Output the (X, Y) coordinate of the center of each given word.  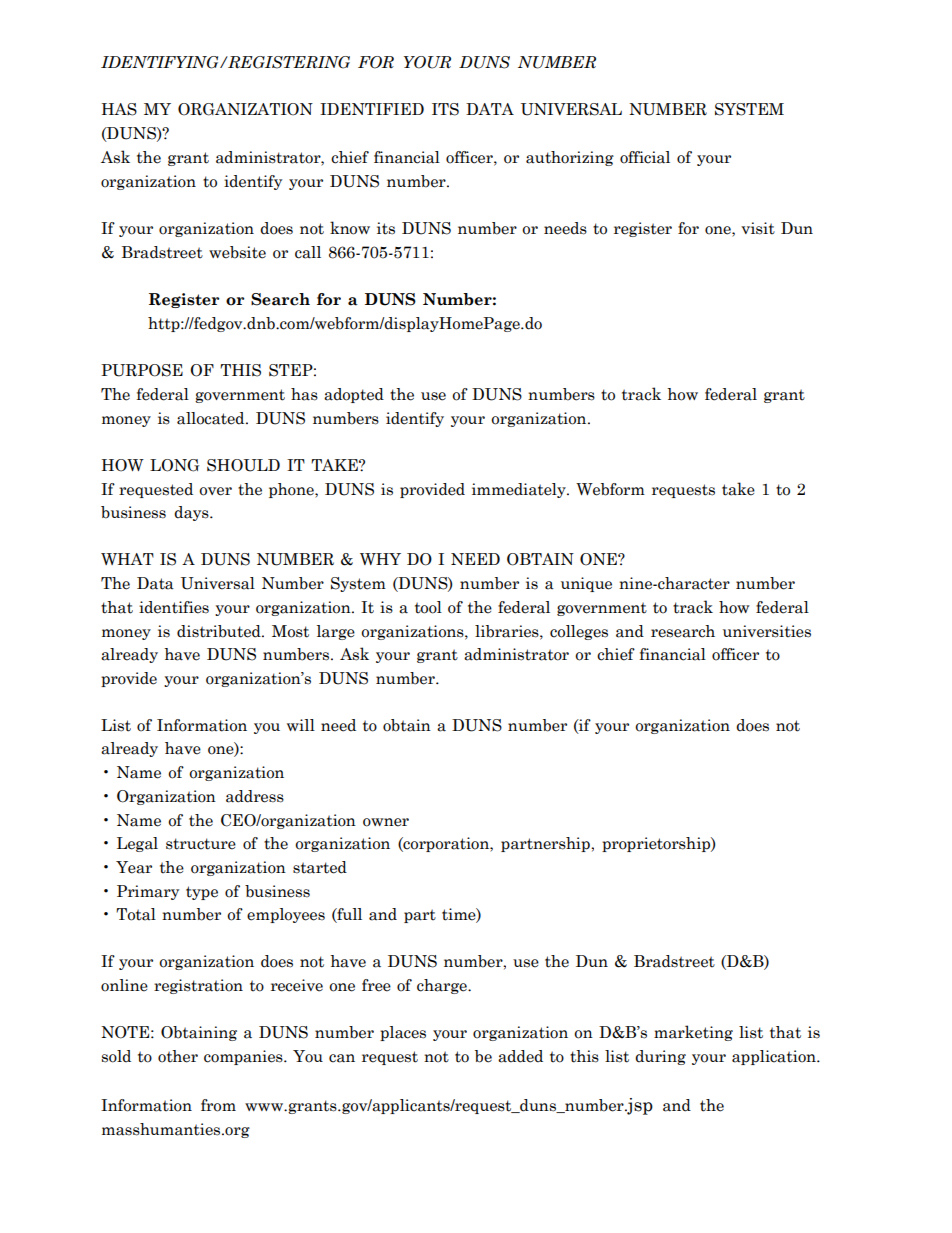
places (403, 1033)
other (178, 1056)
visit (758, 228)
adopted (354, 395)
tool (428, 607)
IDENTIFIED (372, 109)
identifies (174, 607)
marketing (693, 1033)
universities (767, 631)
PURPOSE (142, 370)
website (237, 252)
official (645, 157)
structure (201, 844)
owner (386, 822)
